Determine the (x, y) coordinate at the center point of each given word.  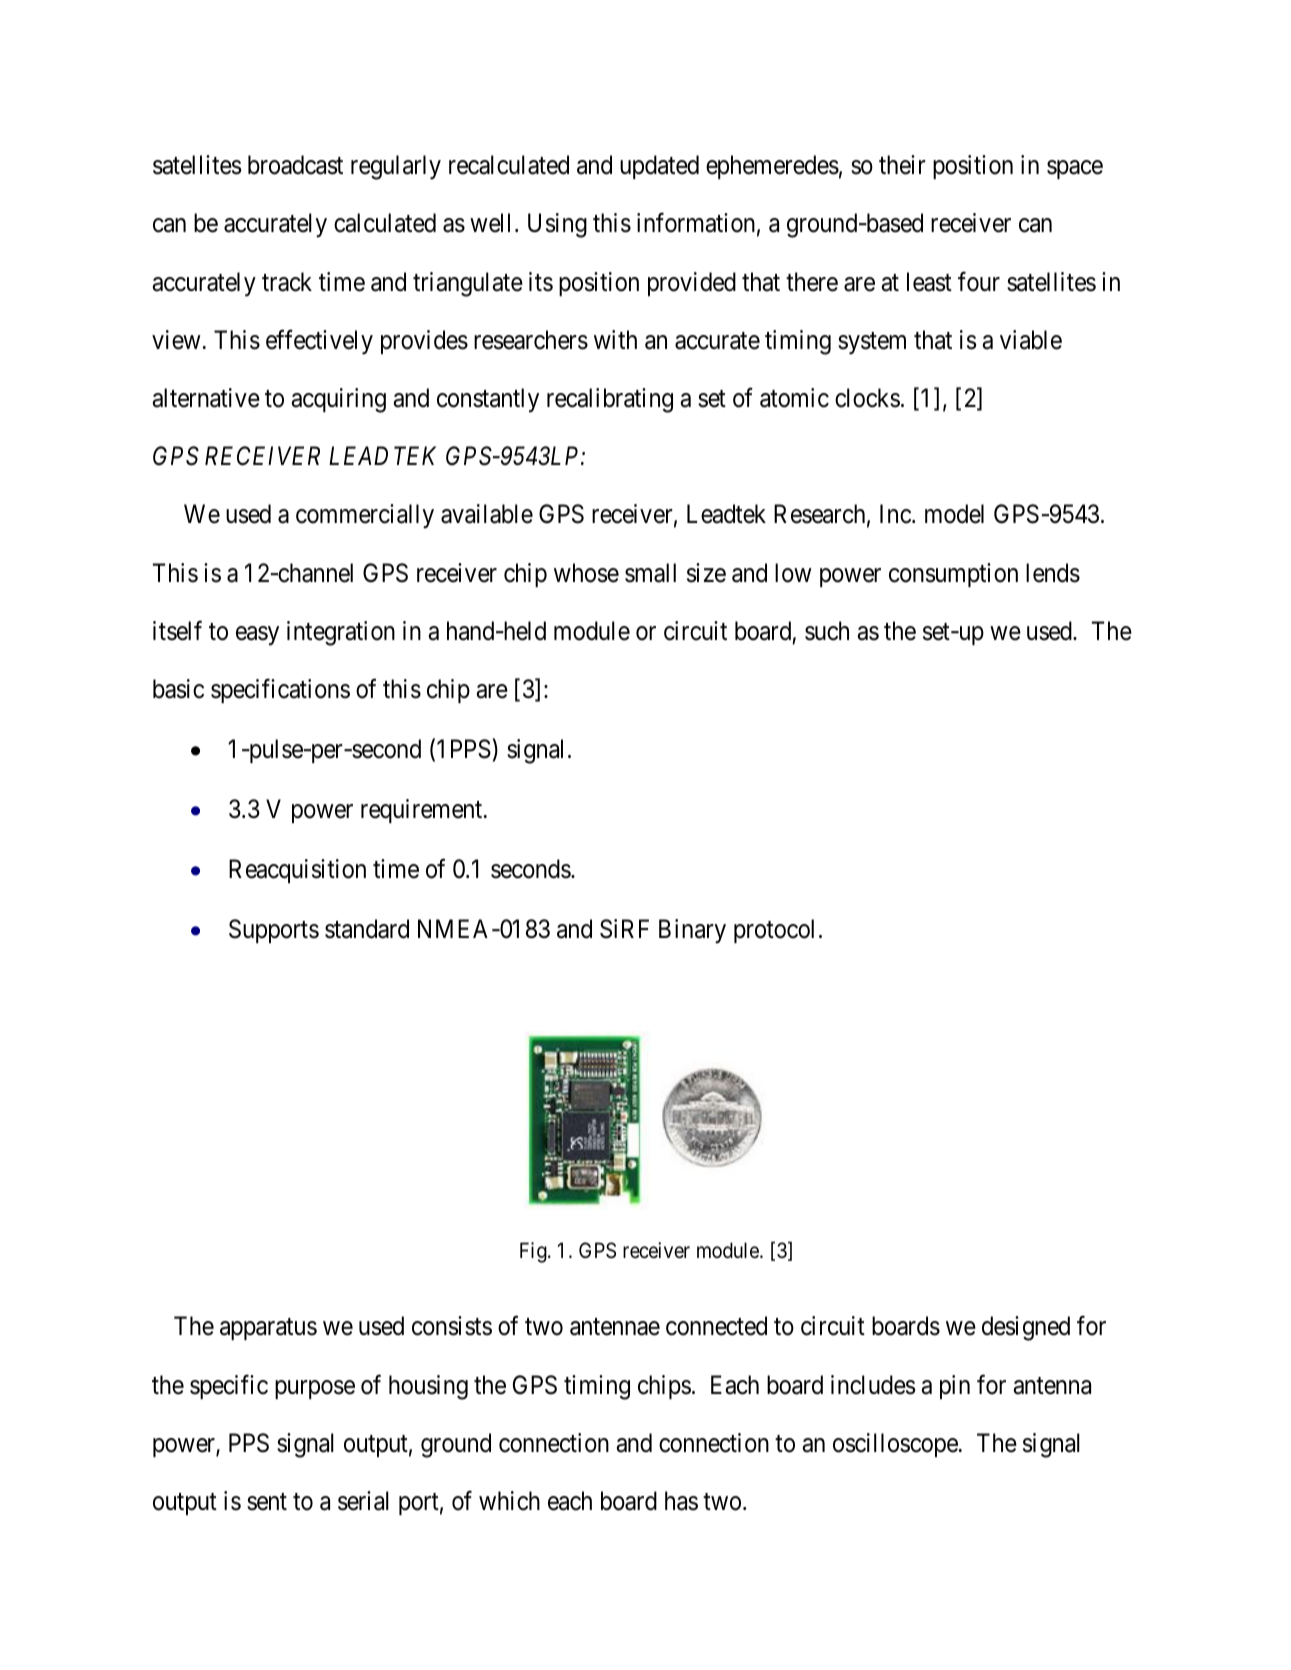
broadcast (295, 165)
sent (267, 1502)
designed (1026, 1328)
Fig (534, 1252)
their (902, 165)
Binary (692, 931)
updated (659, 167)
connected (716, 1326)
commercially (365, 516)
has (681, 1501)
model (954, 514)
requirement (423, 811)
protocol (774, 931)
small (650, 573)
